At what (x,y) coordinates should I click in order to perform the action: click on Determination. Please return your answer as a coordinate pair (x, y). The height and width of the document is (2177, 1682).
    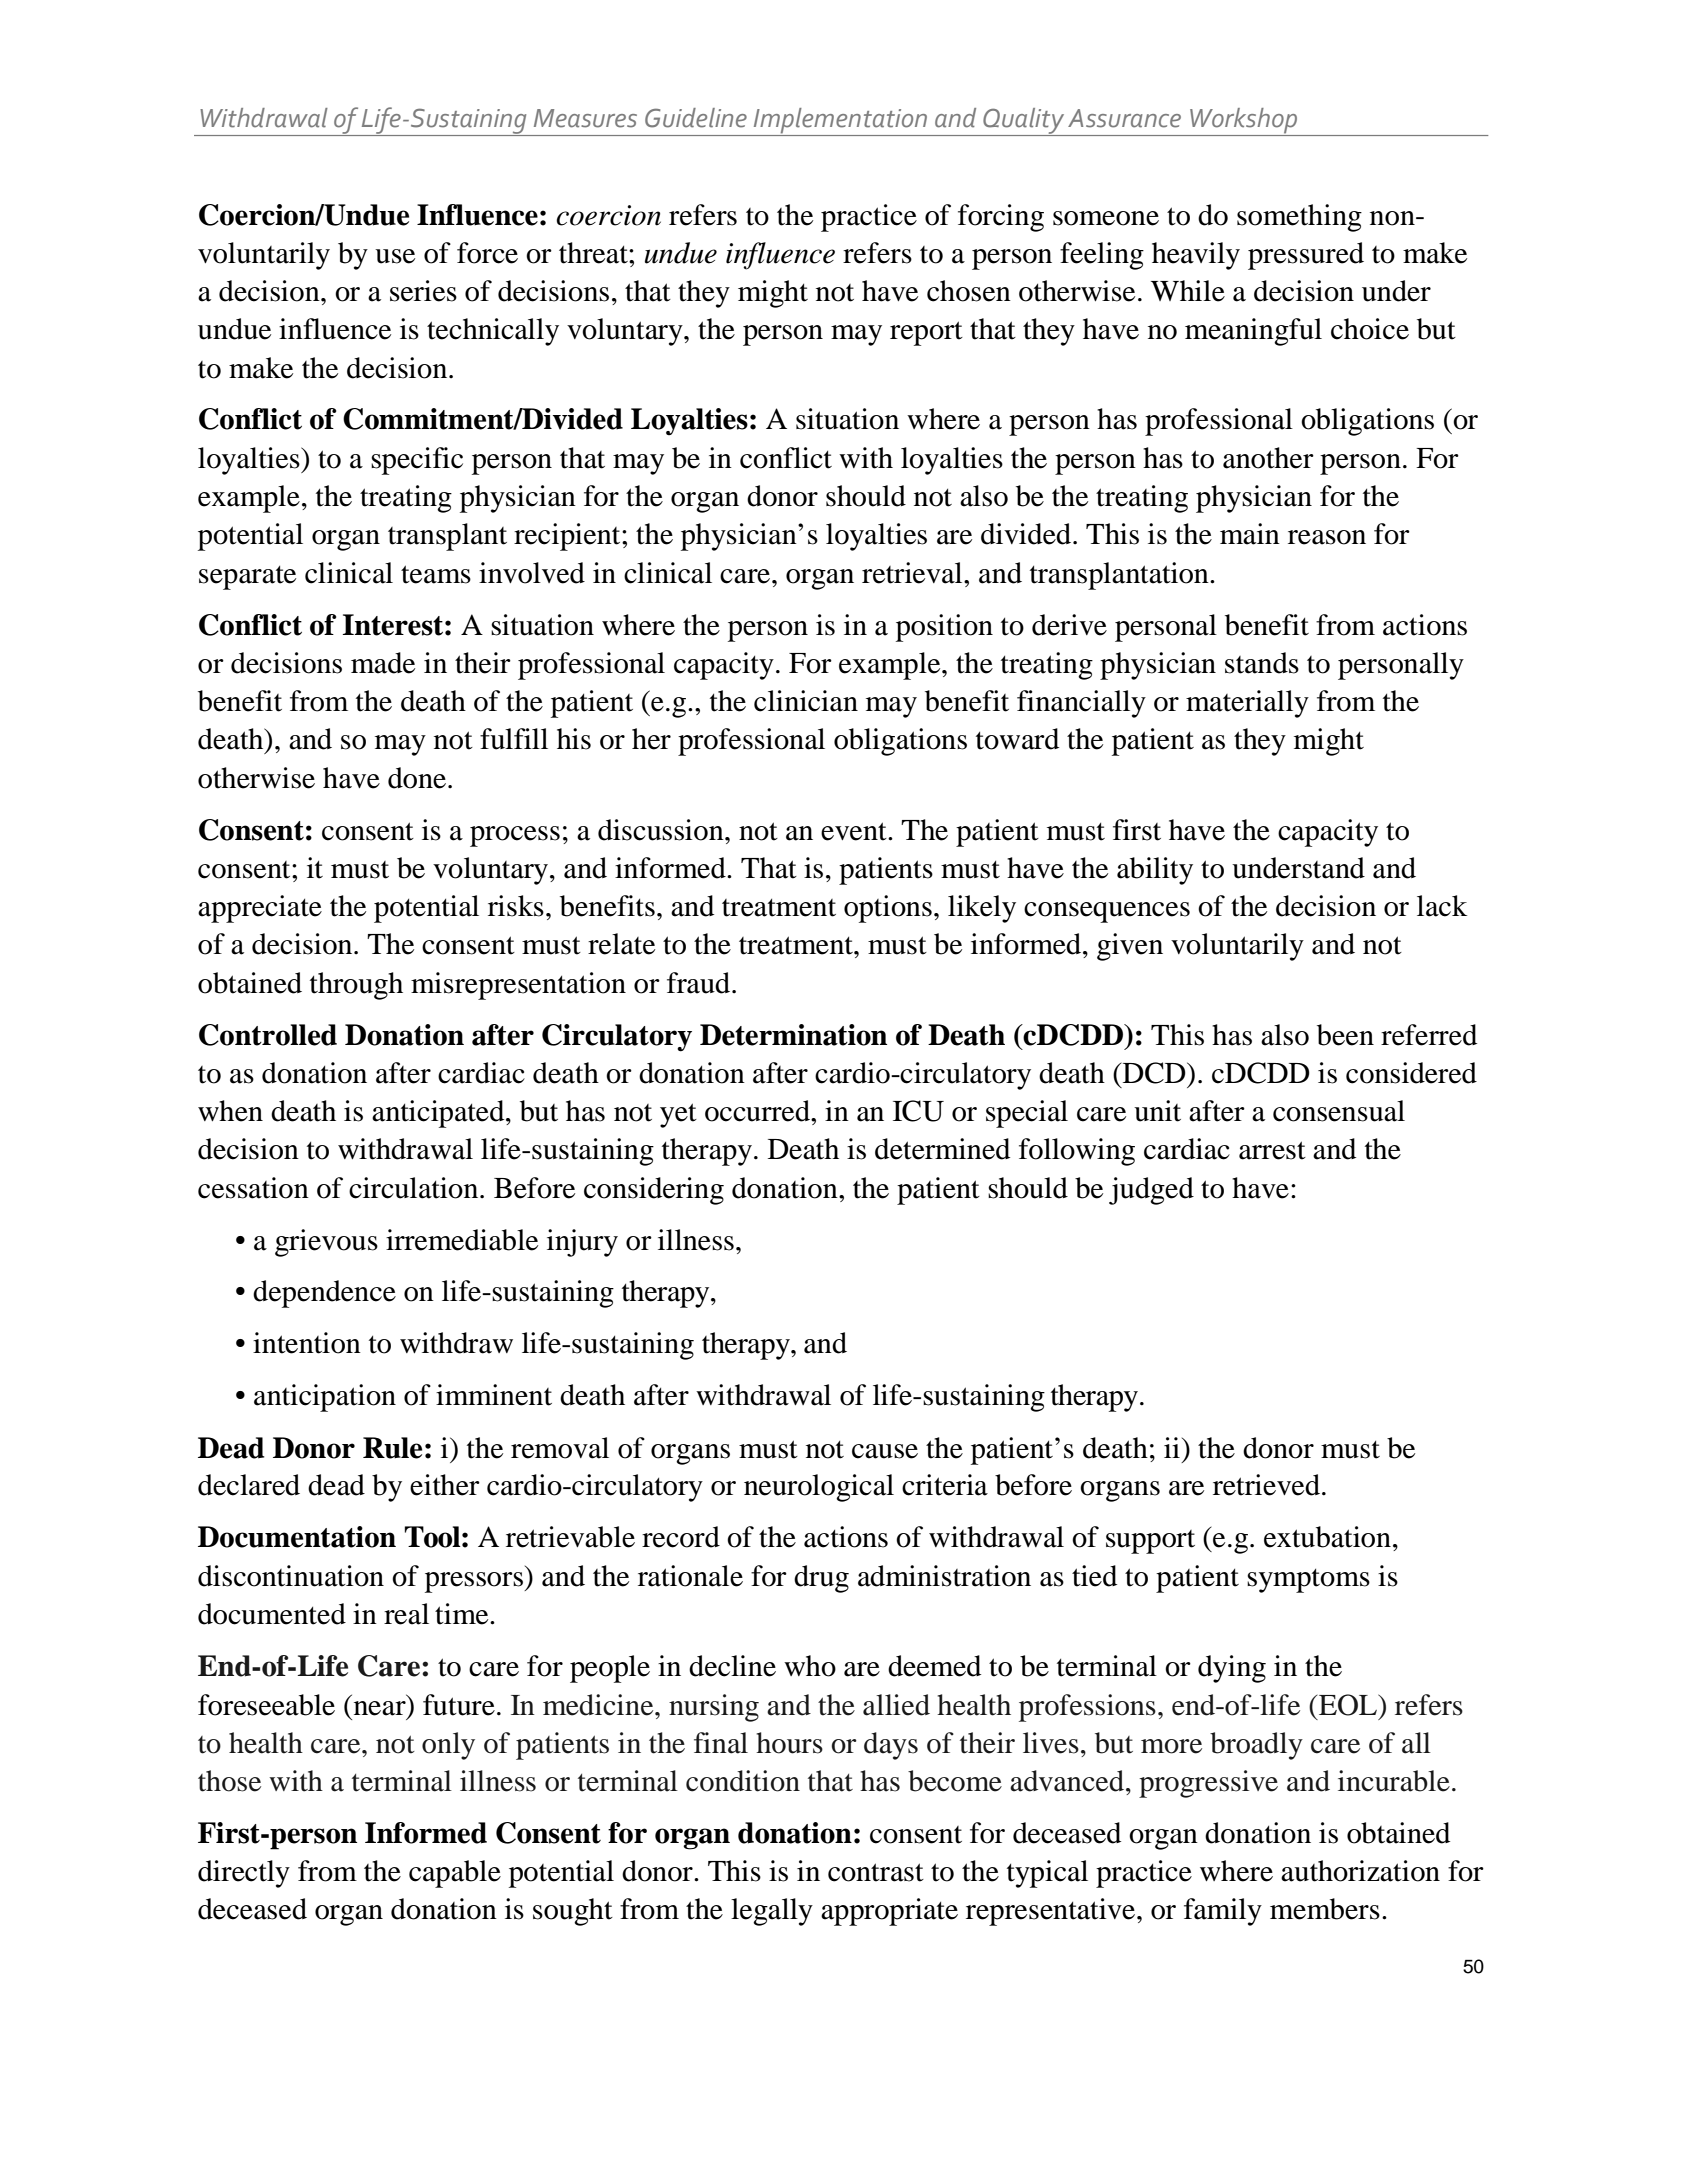
    Looking at the image, I should click on (793, 1035).
